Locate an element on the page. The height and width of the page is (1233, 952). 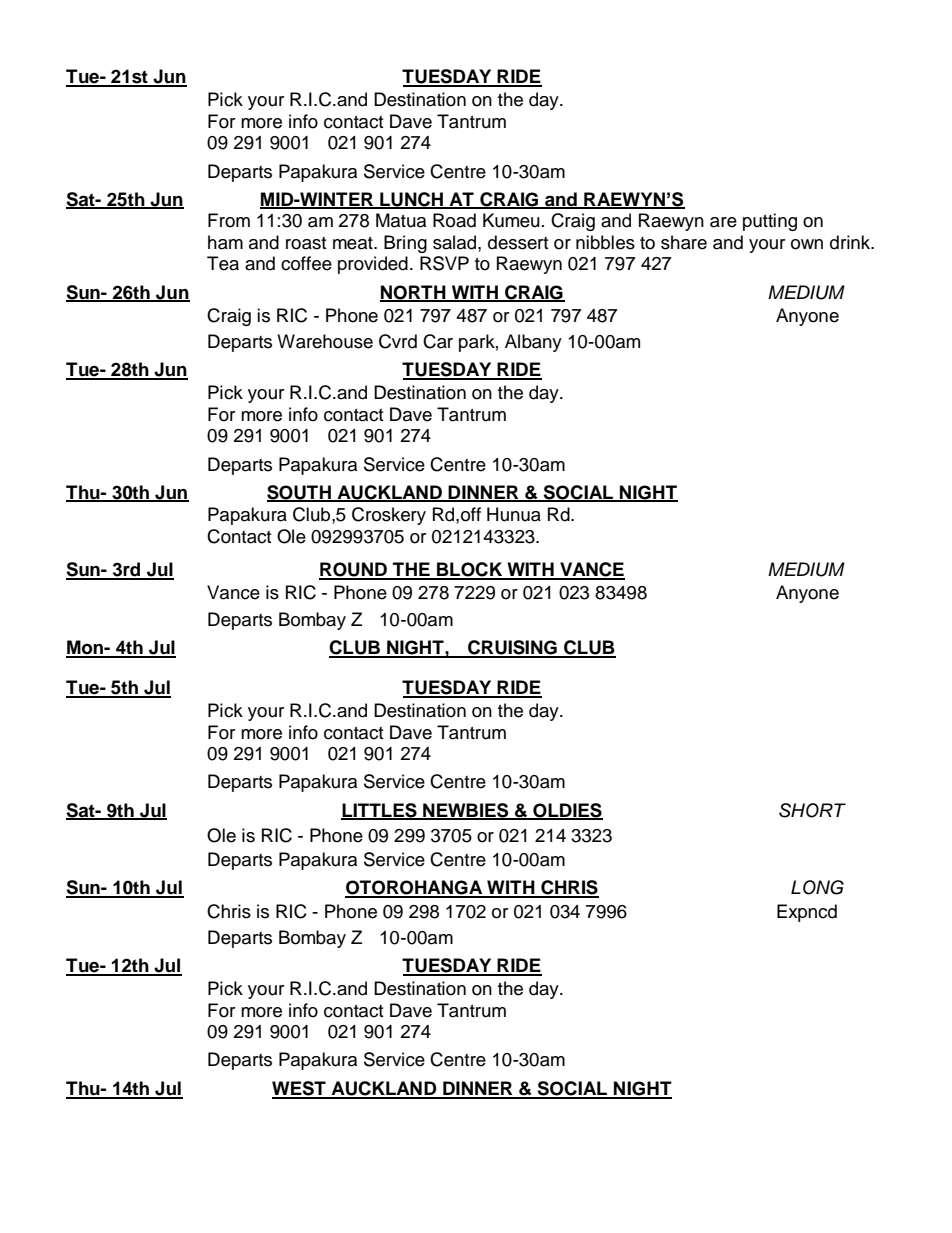
LITTLES is located at coordinates (380, 811).
